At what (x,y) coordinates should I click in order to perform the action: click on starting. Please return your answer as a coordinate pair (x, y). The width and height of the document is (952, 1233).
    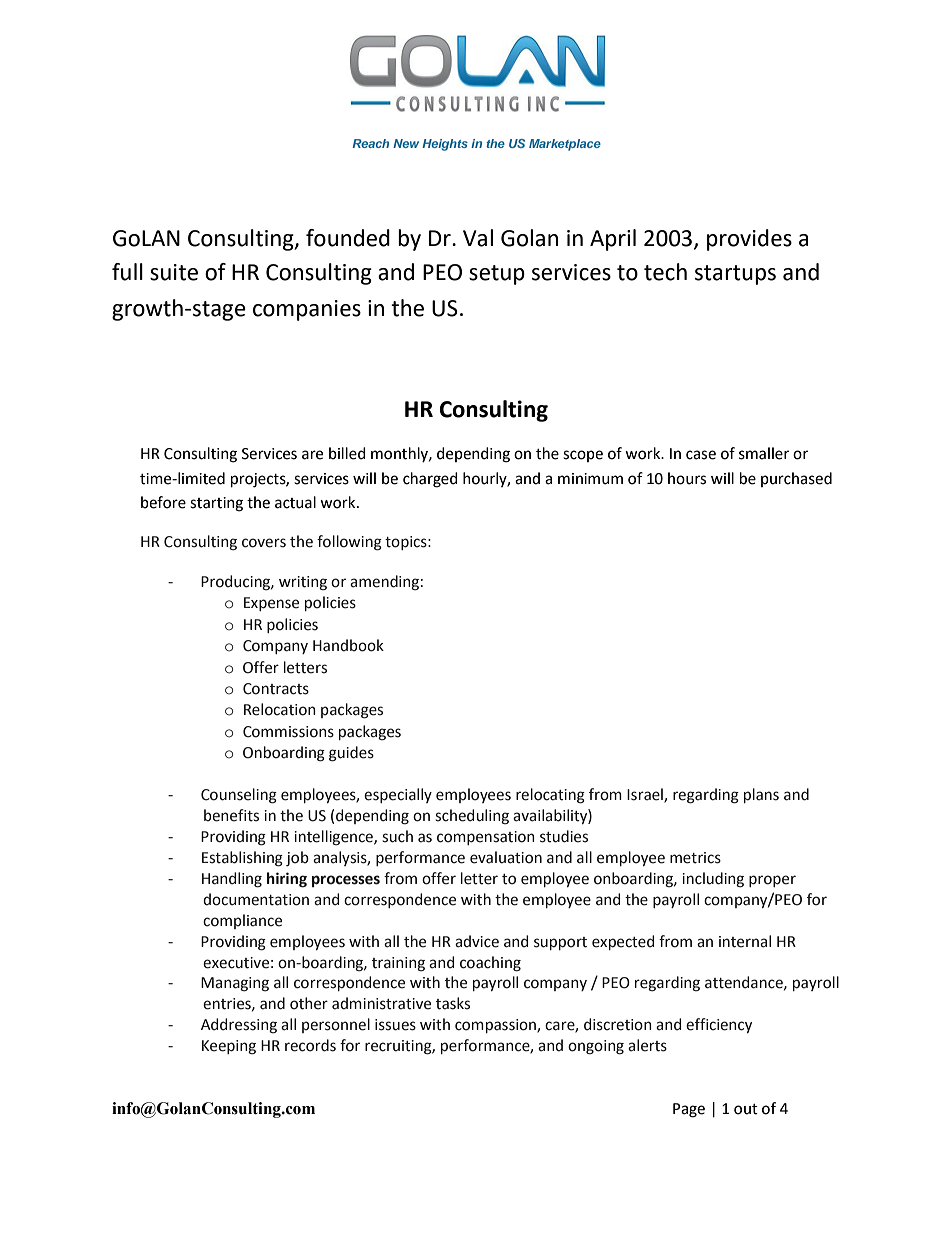
    Looking at the image, I should click on (216, 504).
